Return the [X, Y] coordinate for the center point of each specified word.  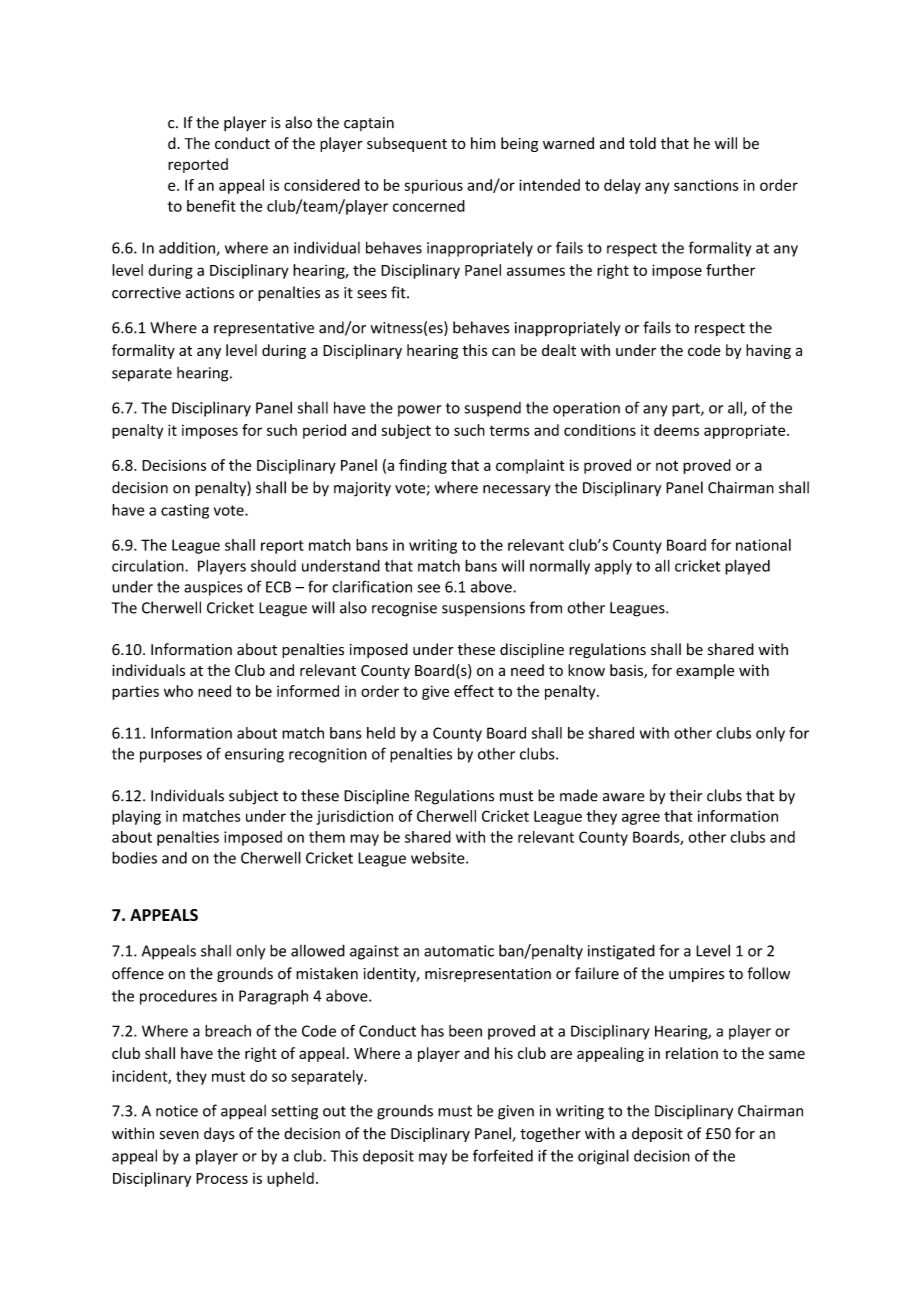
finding [423, 466]
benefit [211, 206]
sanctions [706, 185]
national [763, 545]
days [219, 1134]
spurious [433, 186]
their [686, 795]
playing [136, 817]
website [439, 858]
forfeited [503, 1155]
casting [185, 511]
